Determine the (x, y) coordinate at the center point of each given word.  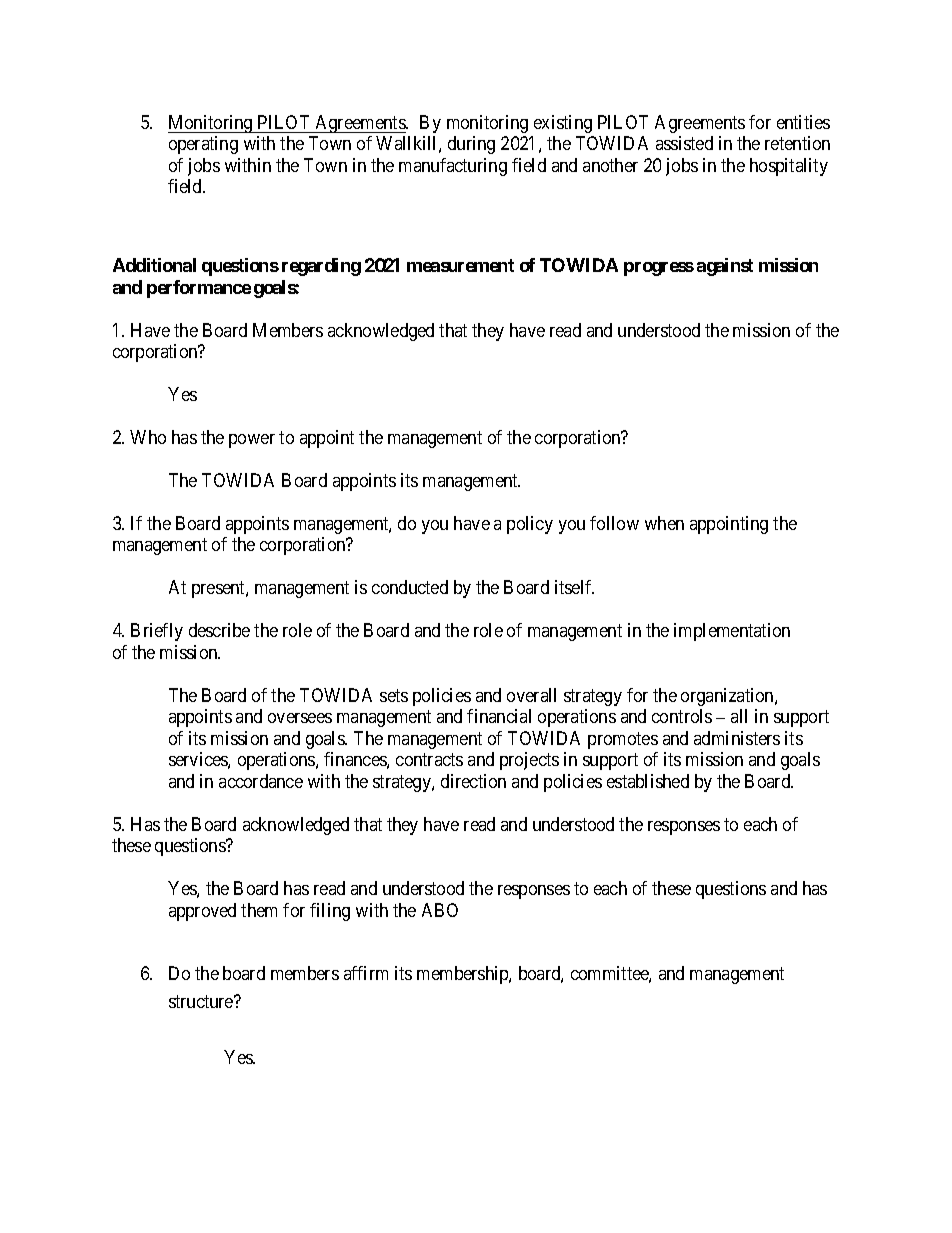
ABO (440, 910)
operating (203, 145)
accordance (261, 781)
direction (473, 781)
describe (219, 630)
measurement (460, 265)
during (471, 145)
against (725, 267)
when (664, 523)
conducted (410, 587)
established (648, 781)
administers (737, 738)
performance (199, 289)
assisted (684, 143)
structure (202, 1002)
